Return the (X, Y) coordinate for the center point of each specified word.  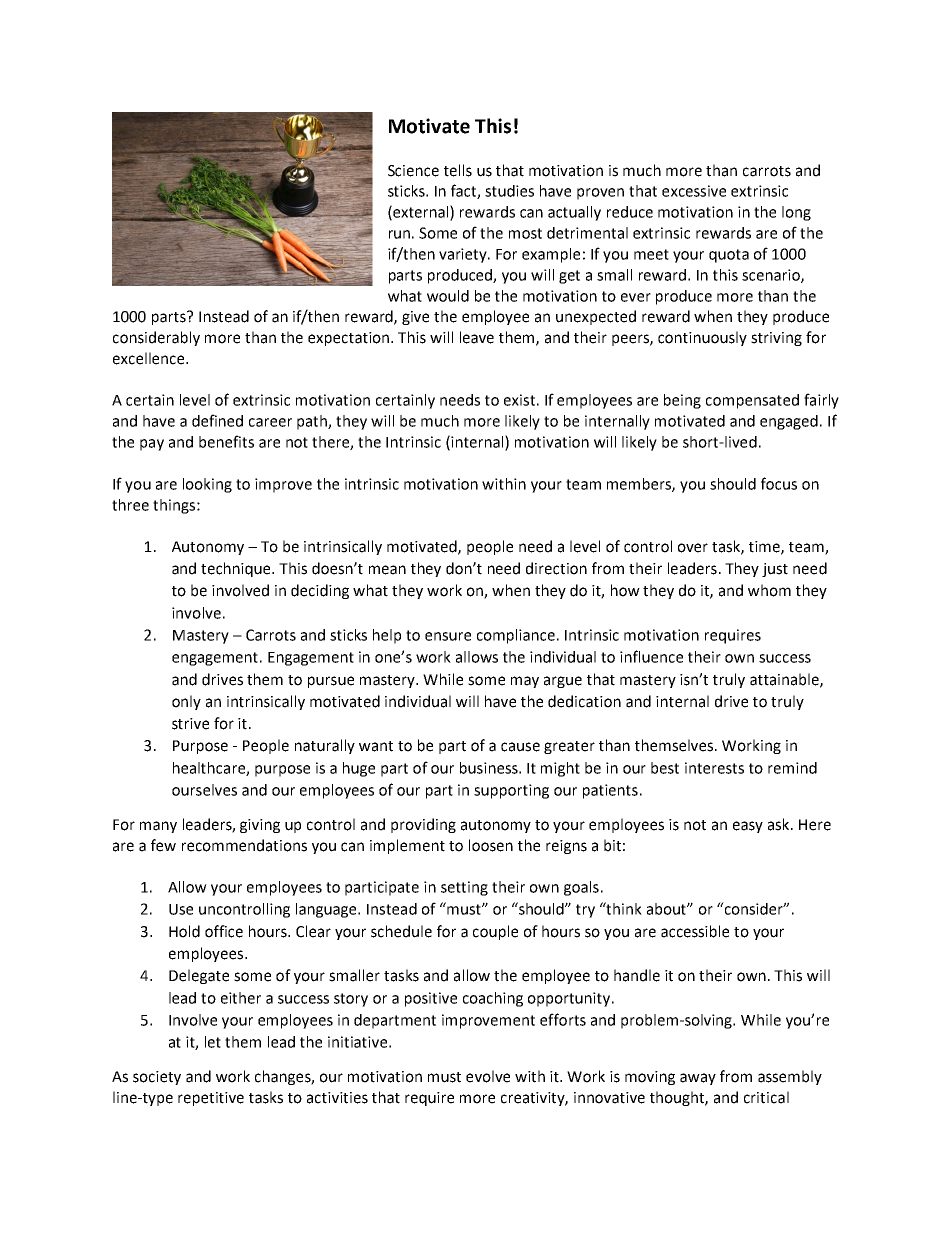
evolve (488, 1076)
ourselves (204, 790)
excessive (694, 191)
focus (779, 483)
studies (509, 191)
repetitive (211, 1099)
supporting (511, 791)
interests (714, 768)
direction (556, 568)
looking (207, 485)
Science (413, 171)
